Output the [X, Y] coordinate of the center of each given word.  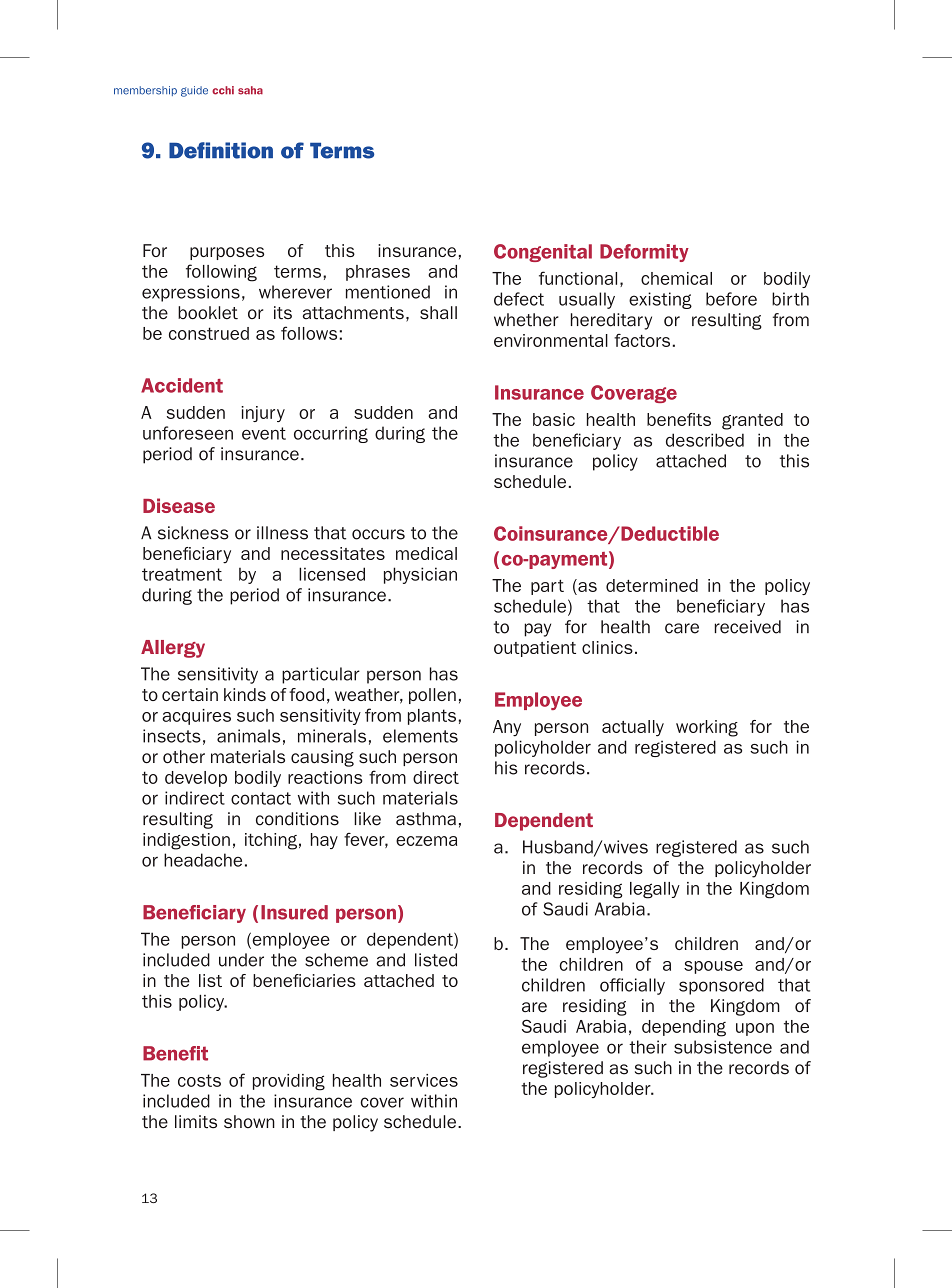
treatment [182, 574]
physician [420, 575]
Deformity [644, 253]
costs [199, 1080]
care [682, 628]
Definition [221, 150]
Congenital [543, 253]
